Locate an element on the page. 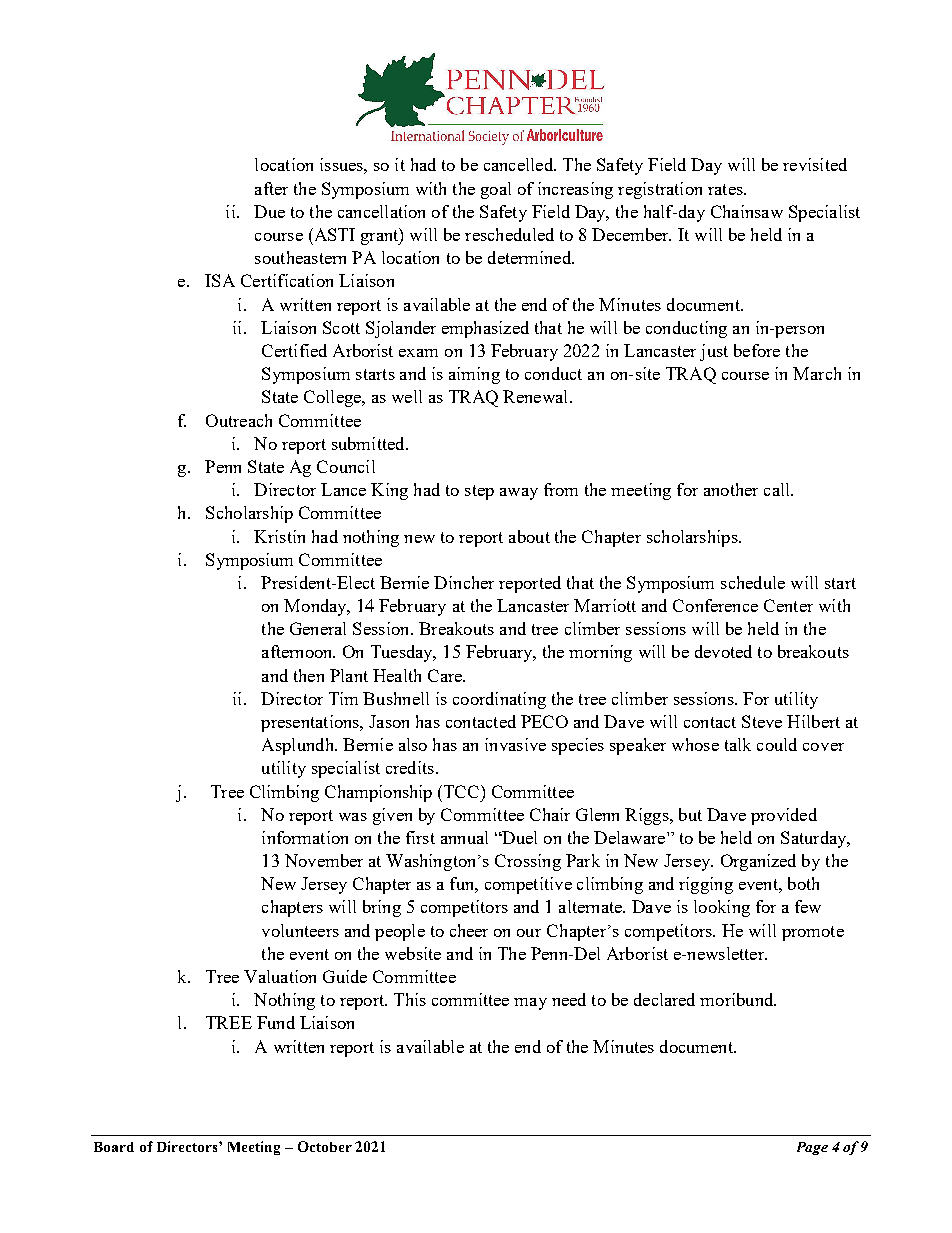 Image resolution: width=952 pixels, height=1233 pixels. another is located at coordinates (731, 489).
